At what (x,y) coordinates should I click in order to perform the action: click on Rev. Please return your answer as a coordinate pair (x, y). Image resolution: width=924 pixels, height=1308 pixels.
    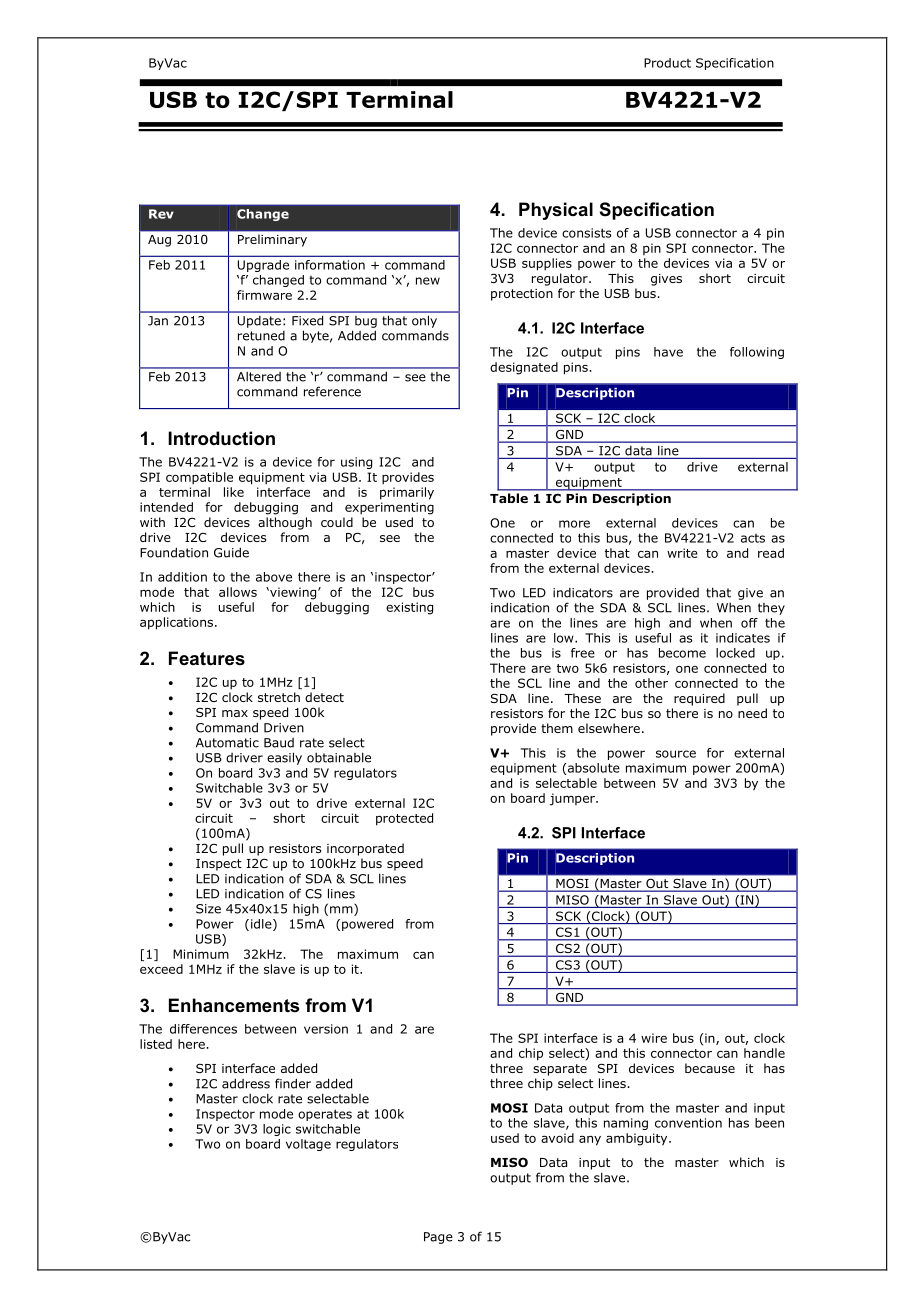
    Looking at the image, I should click on (161, 214).
